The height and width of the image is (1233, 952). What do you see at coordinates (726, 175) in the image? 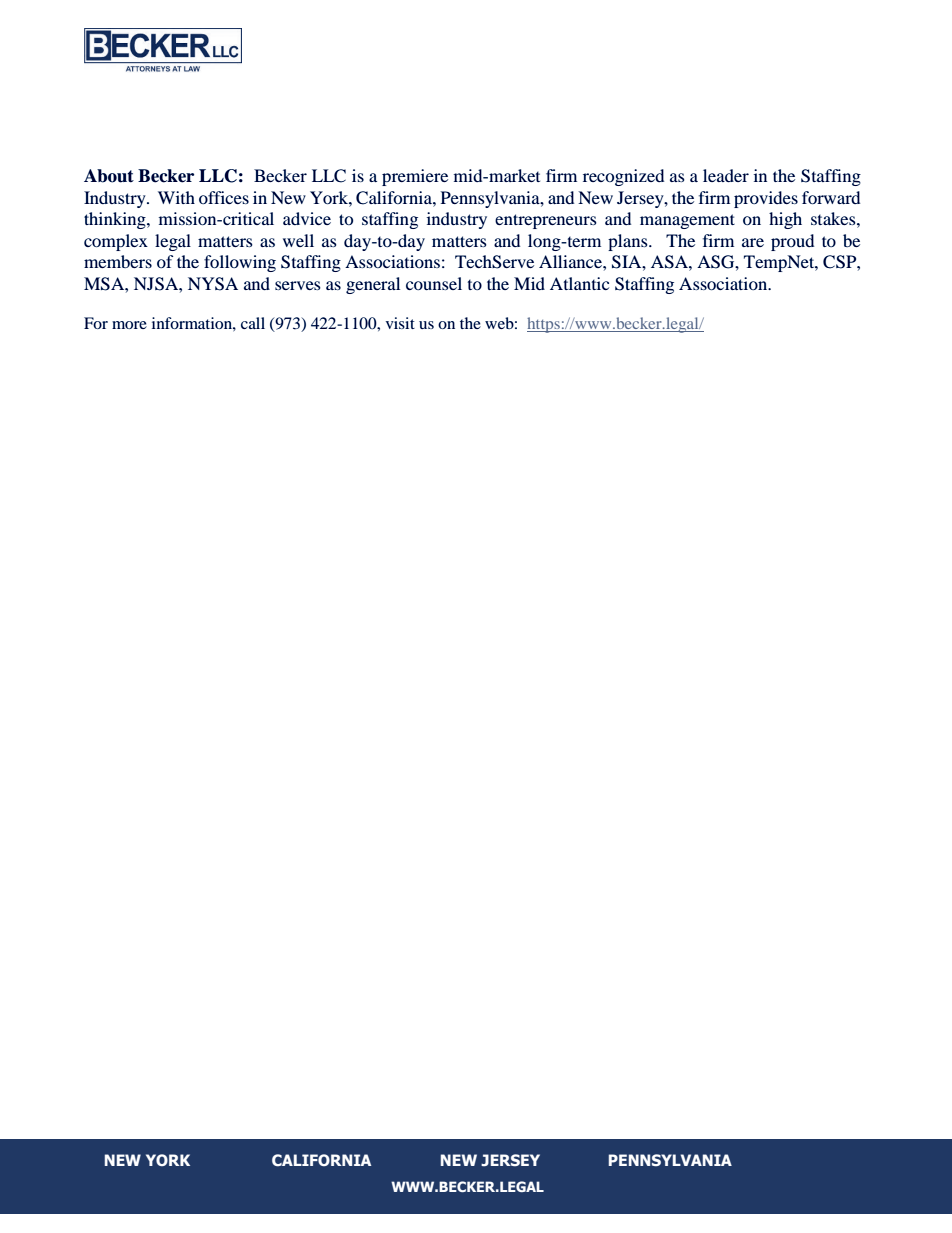
I see `leader` at bounding box center [726, 175].
